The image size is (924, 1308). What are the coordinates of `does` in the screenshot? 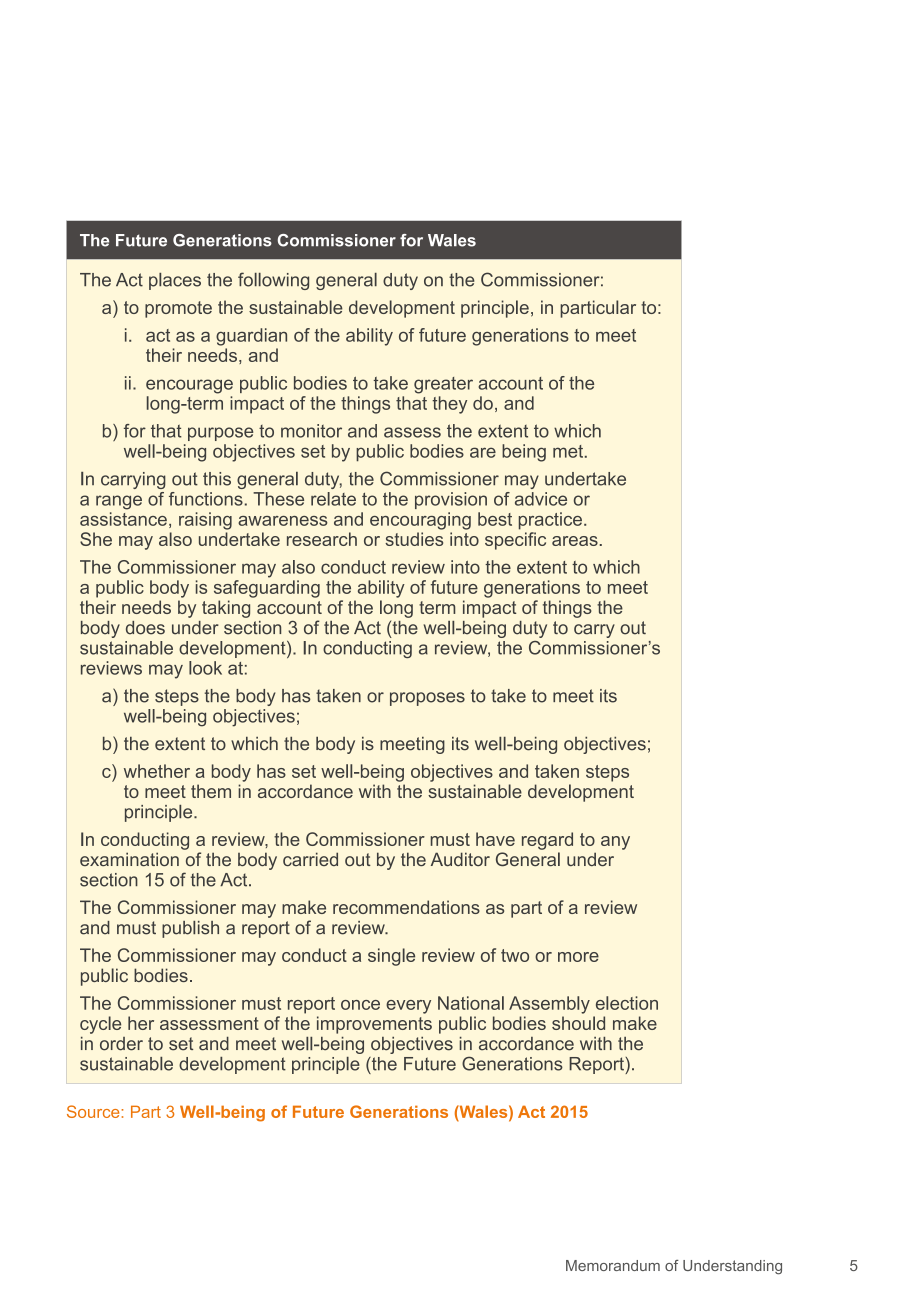 It's located at (145, 628).
